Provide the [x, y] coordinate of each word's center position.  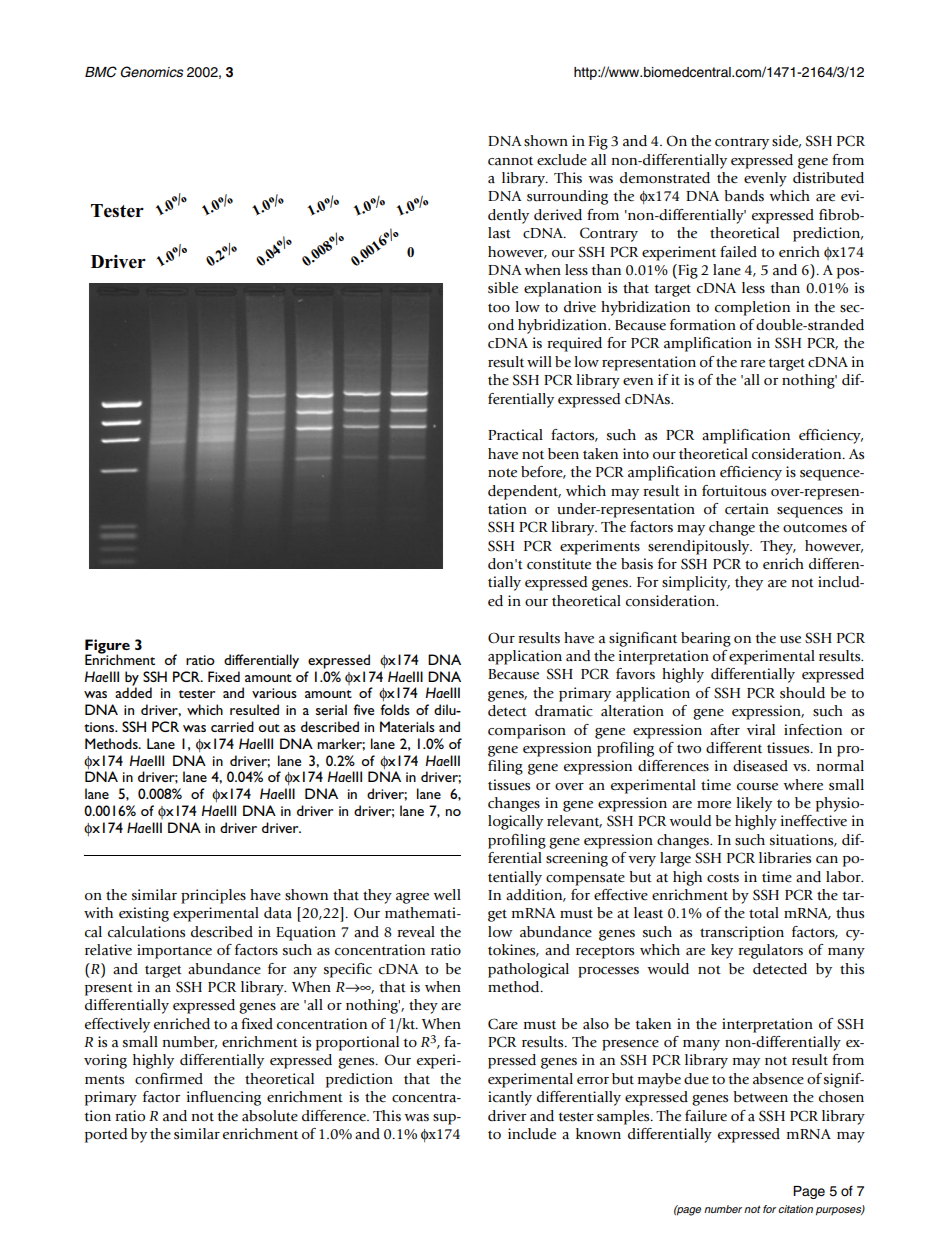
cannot [510, 161]
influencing [224, 1098]
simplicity [696, 583]
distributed [828, 178]
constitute [559, 564]
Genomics [151, 72]
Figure [107, 647]
